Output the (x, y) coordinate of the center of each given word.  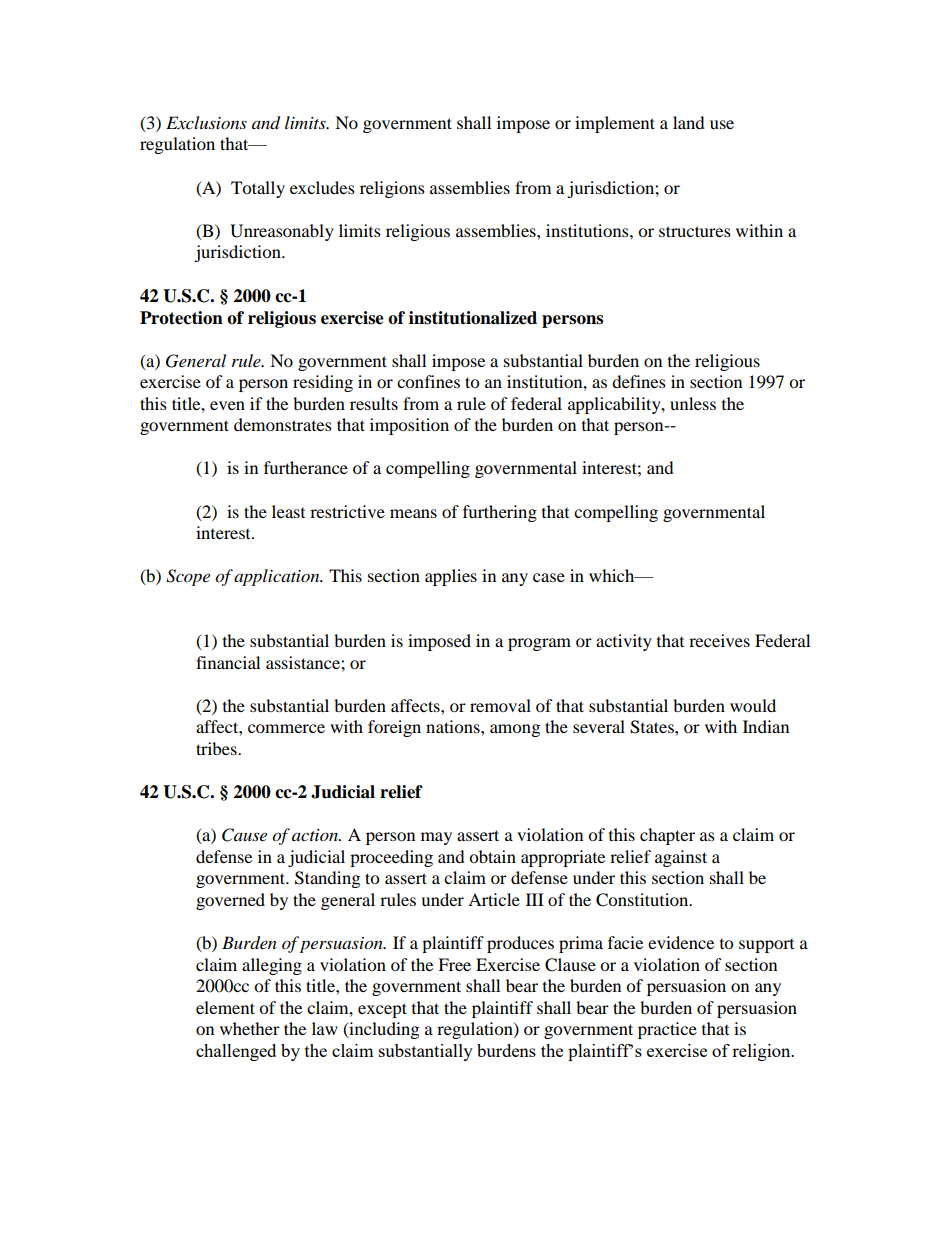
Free (454, 964)
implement (615, 124)
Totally (258, 189)
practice (667, 1030)
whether (250, 1028)
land (689, 122)
